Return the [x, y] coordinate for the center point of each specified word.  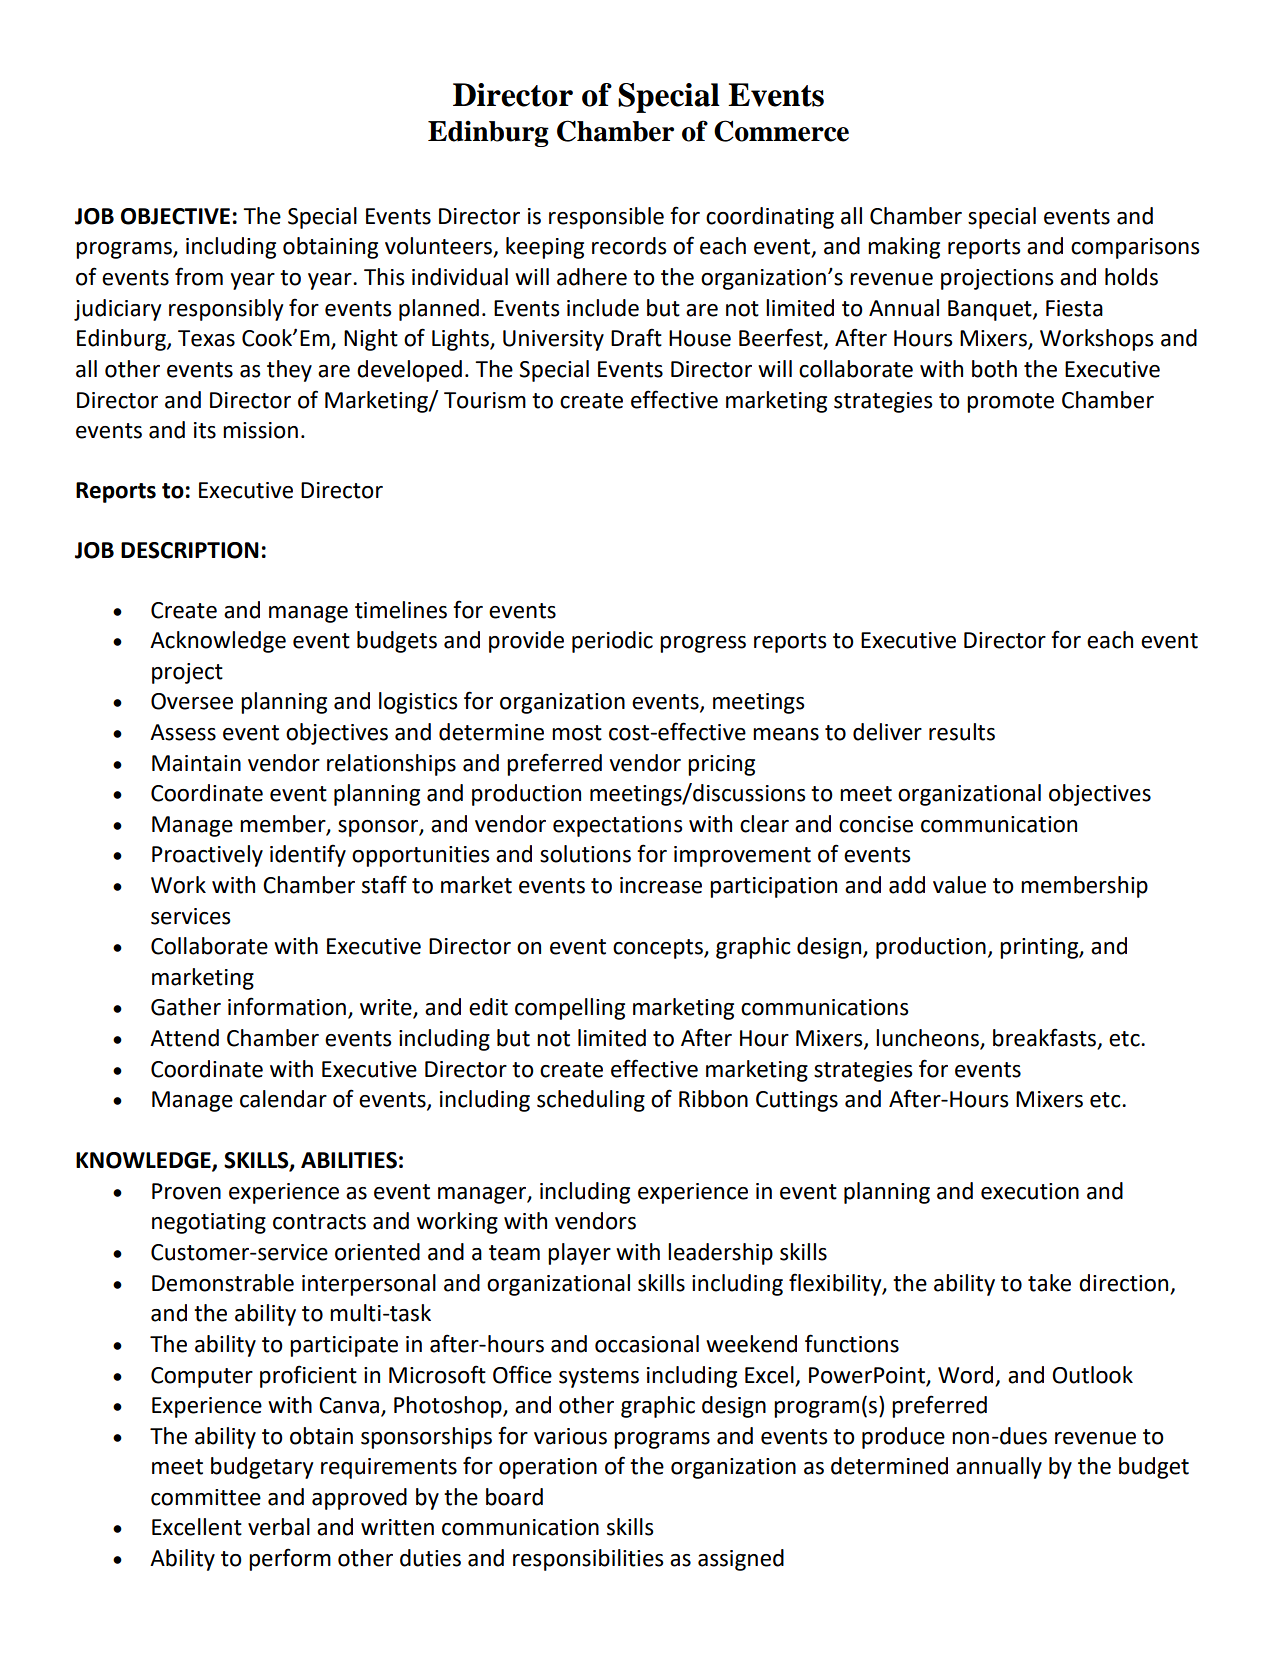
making [904, 248]
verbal [279, 1527]
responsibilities [588, 1560]
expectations [618, 826]
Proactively [207, 856]
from [199, 276]
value [959, 885]
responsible [606, 218]
